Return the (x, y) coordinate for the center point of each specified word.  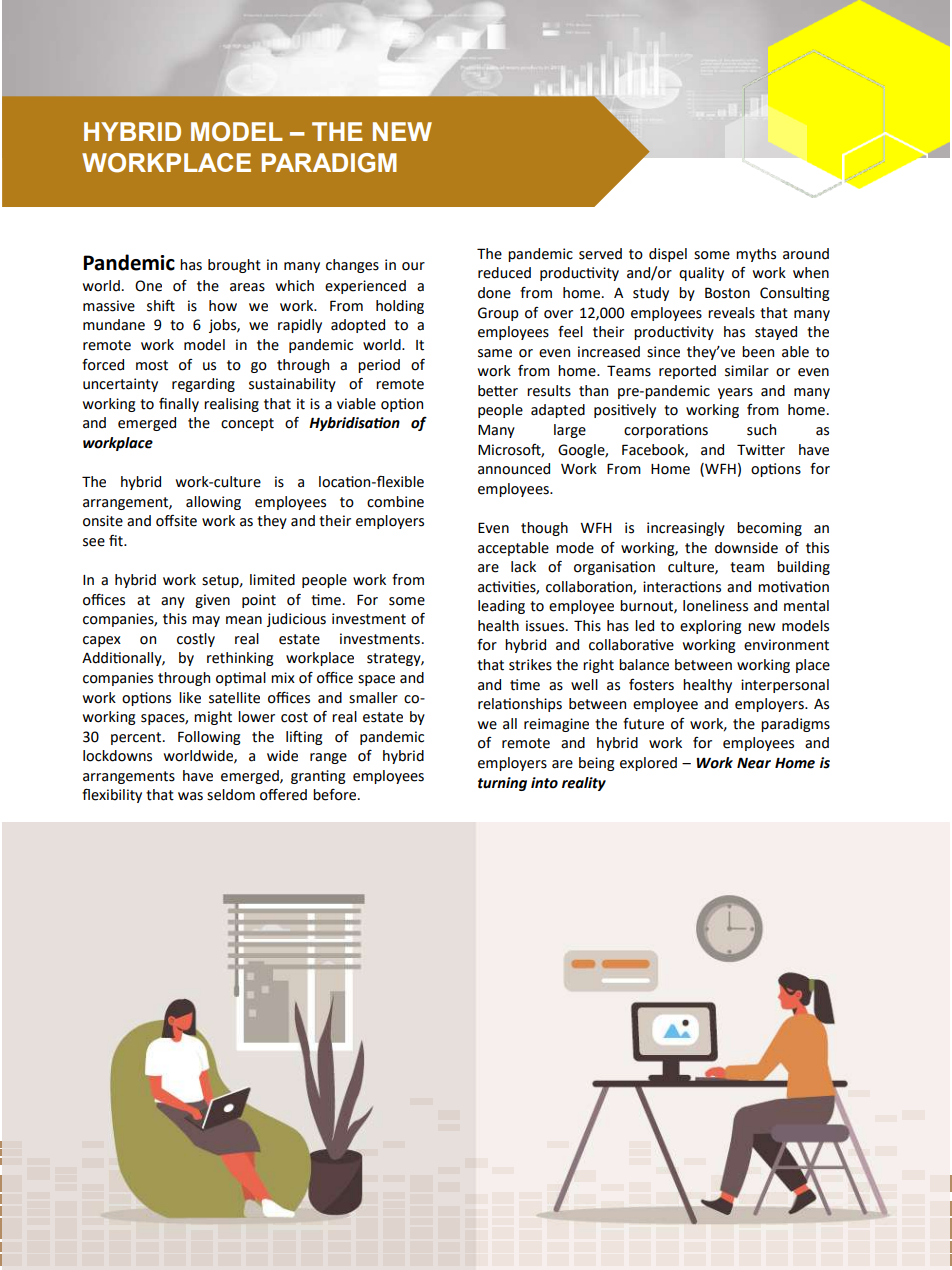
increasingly (686, 529)
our (413, 266)
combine (395, 502)
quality (701, 274)
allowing (213, 503)
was (190, 796)
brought (234, 266)
